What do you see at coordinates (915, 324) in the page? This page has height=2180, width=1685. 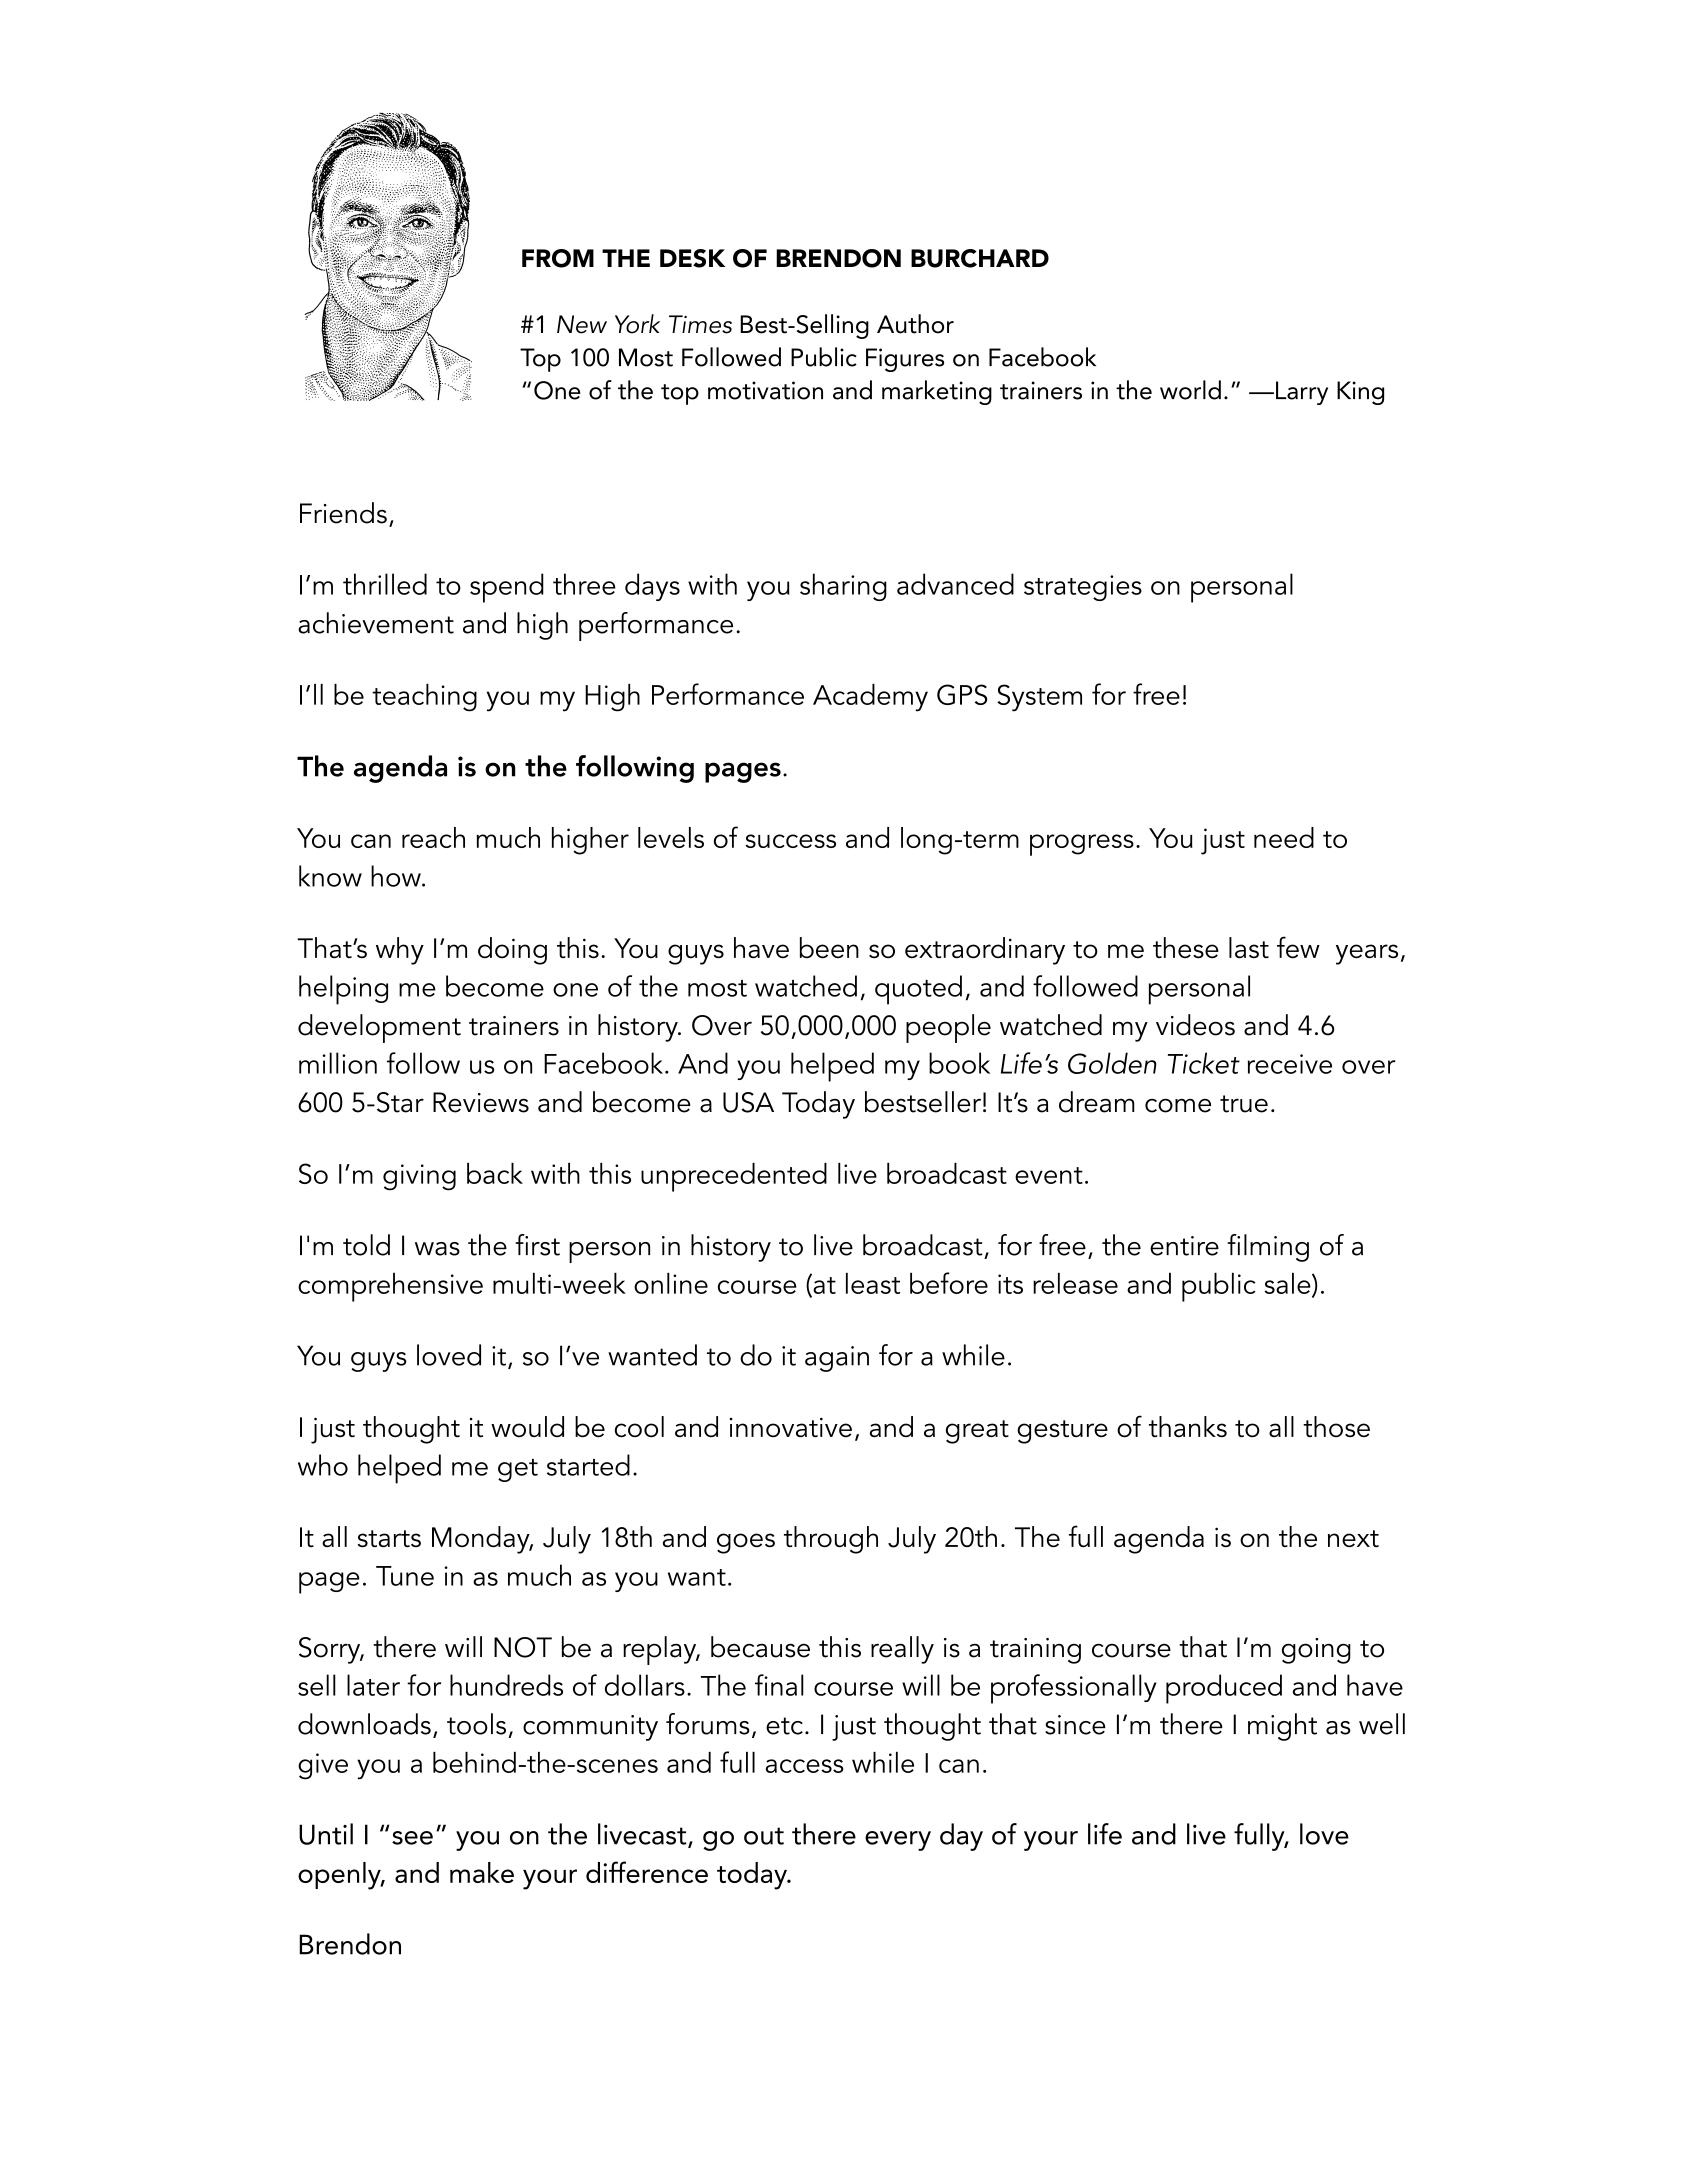 I see `Author` at bounding box center [915, 324].
